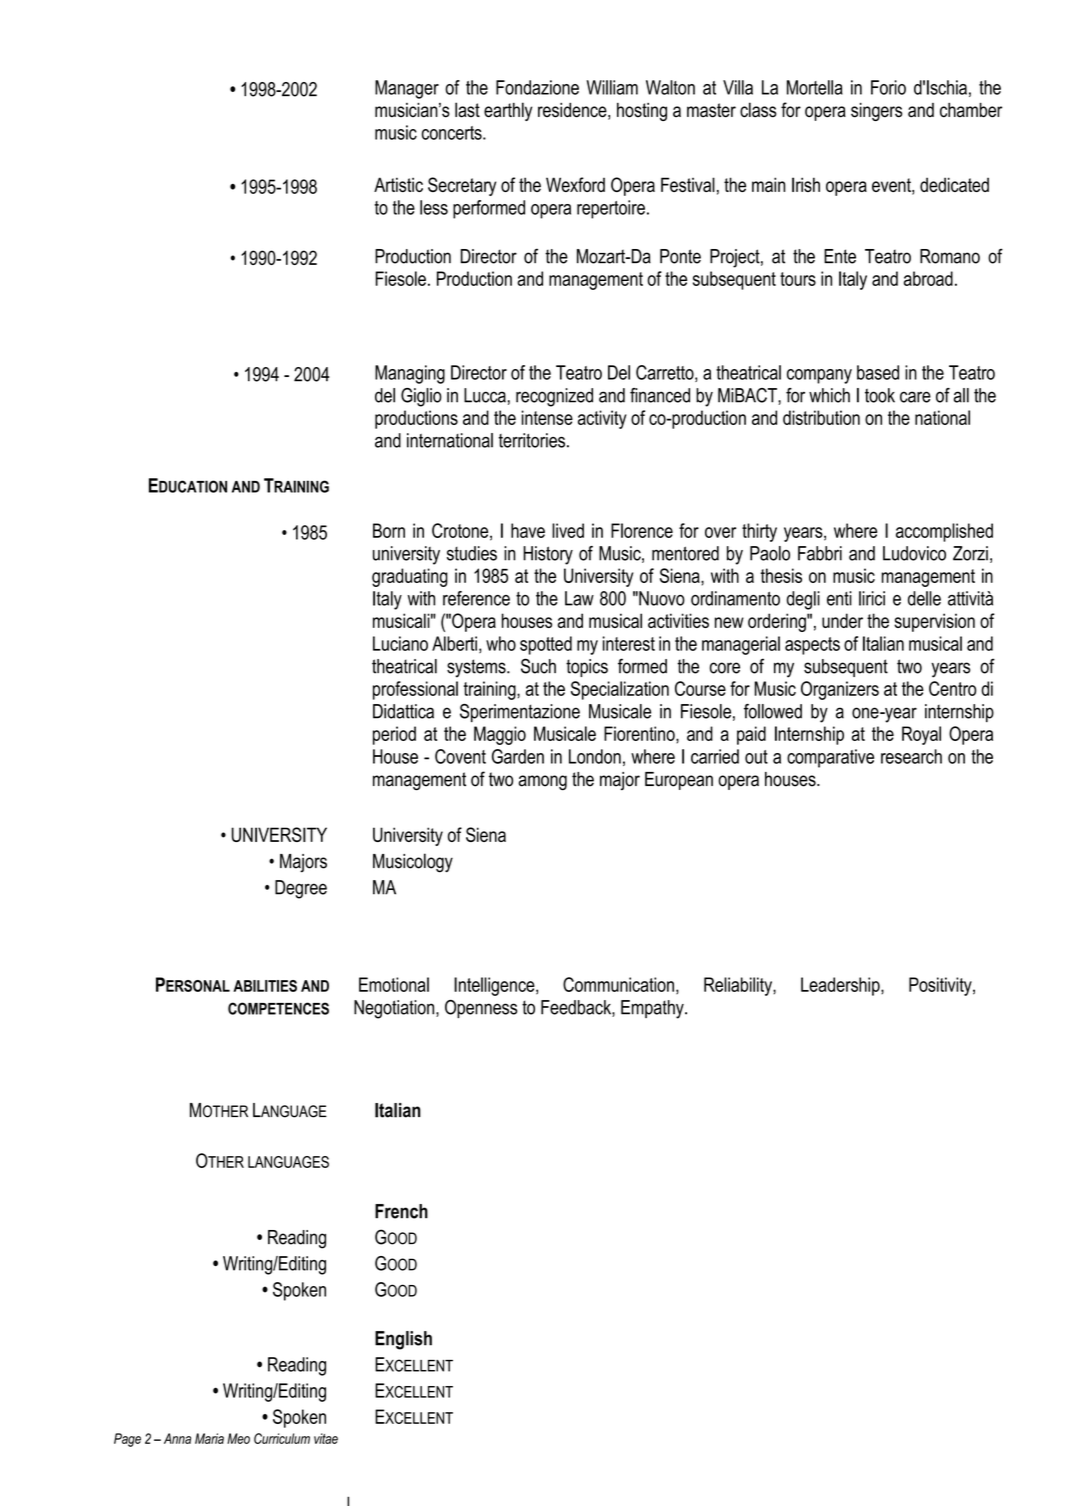 The image size is (1065, 1506). What do you see at coordinates (401, 1211) in the screenshot?
I see `French` at bounding box center [401, 1211].
